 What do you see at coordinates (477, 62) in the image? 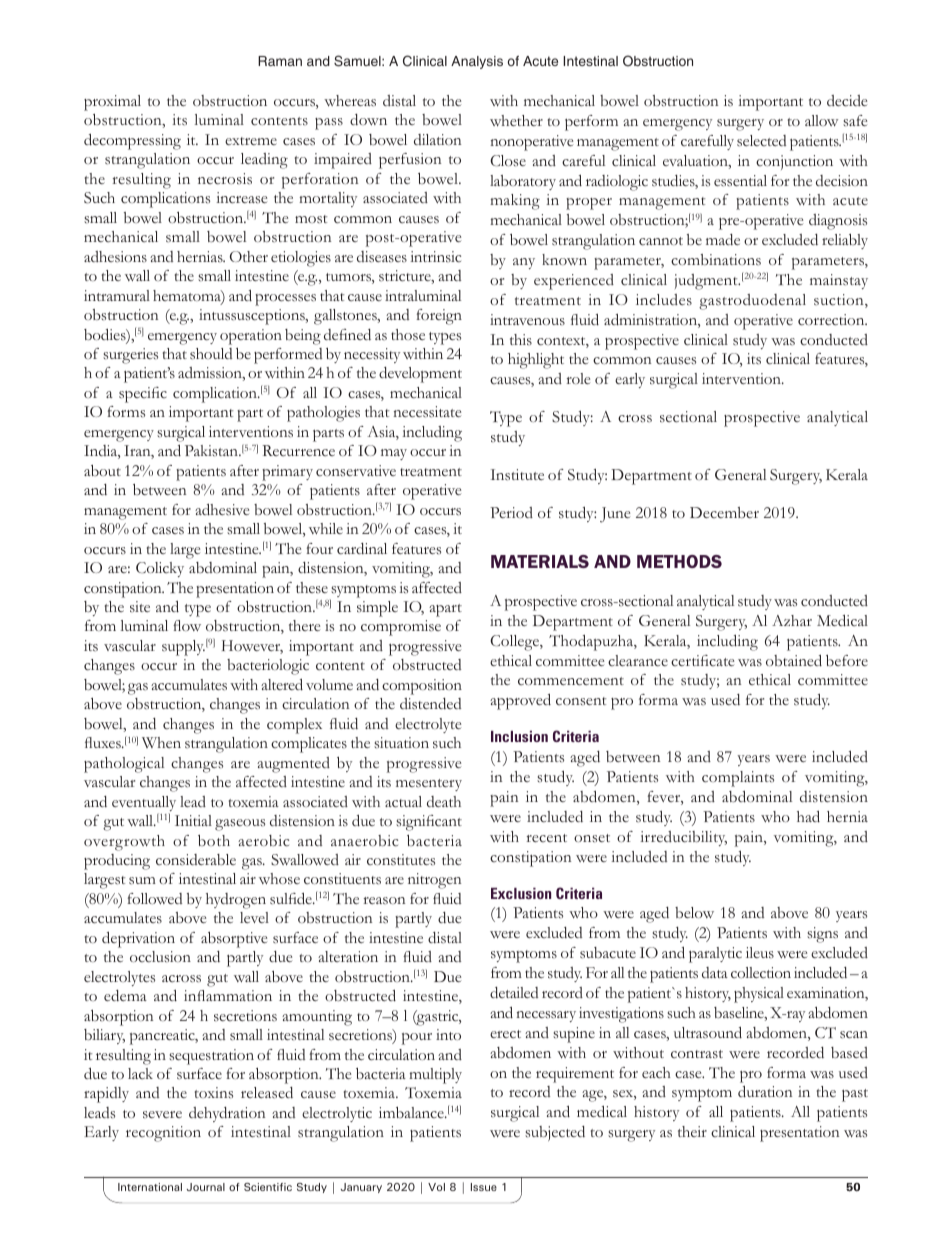
I see `Analysis` at bounding box center [477, 62].
